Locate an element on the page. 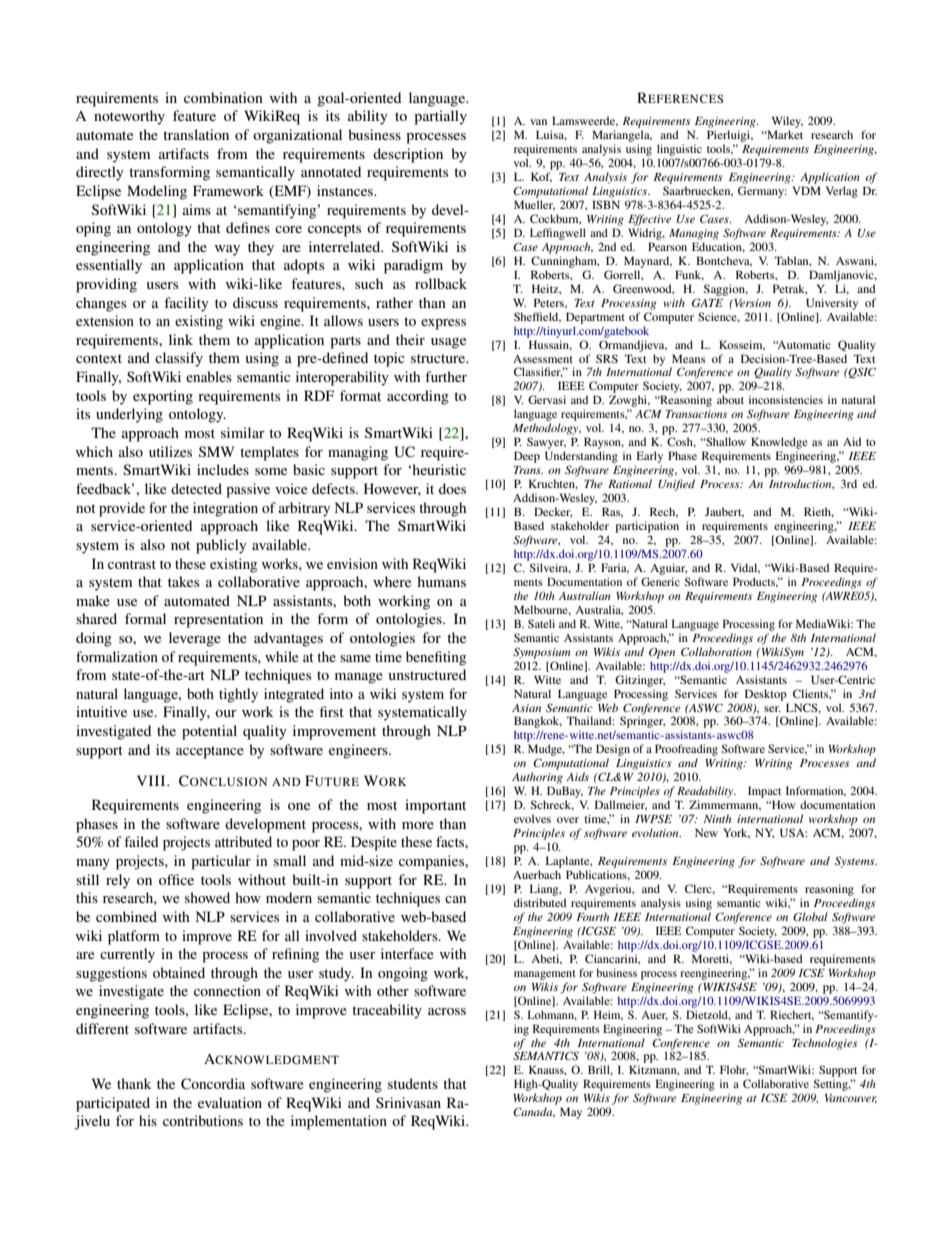 The width and height of the image is (952, 1233). students is located at coordinates (413, 1083).
